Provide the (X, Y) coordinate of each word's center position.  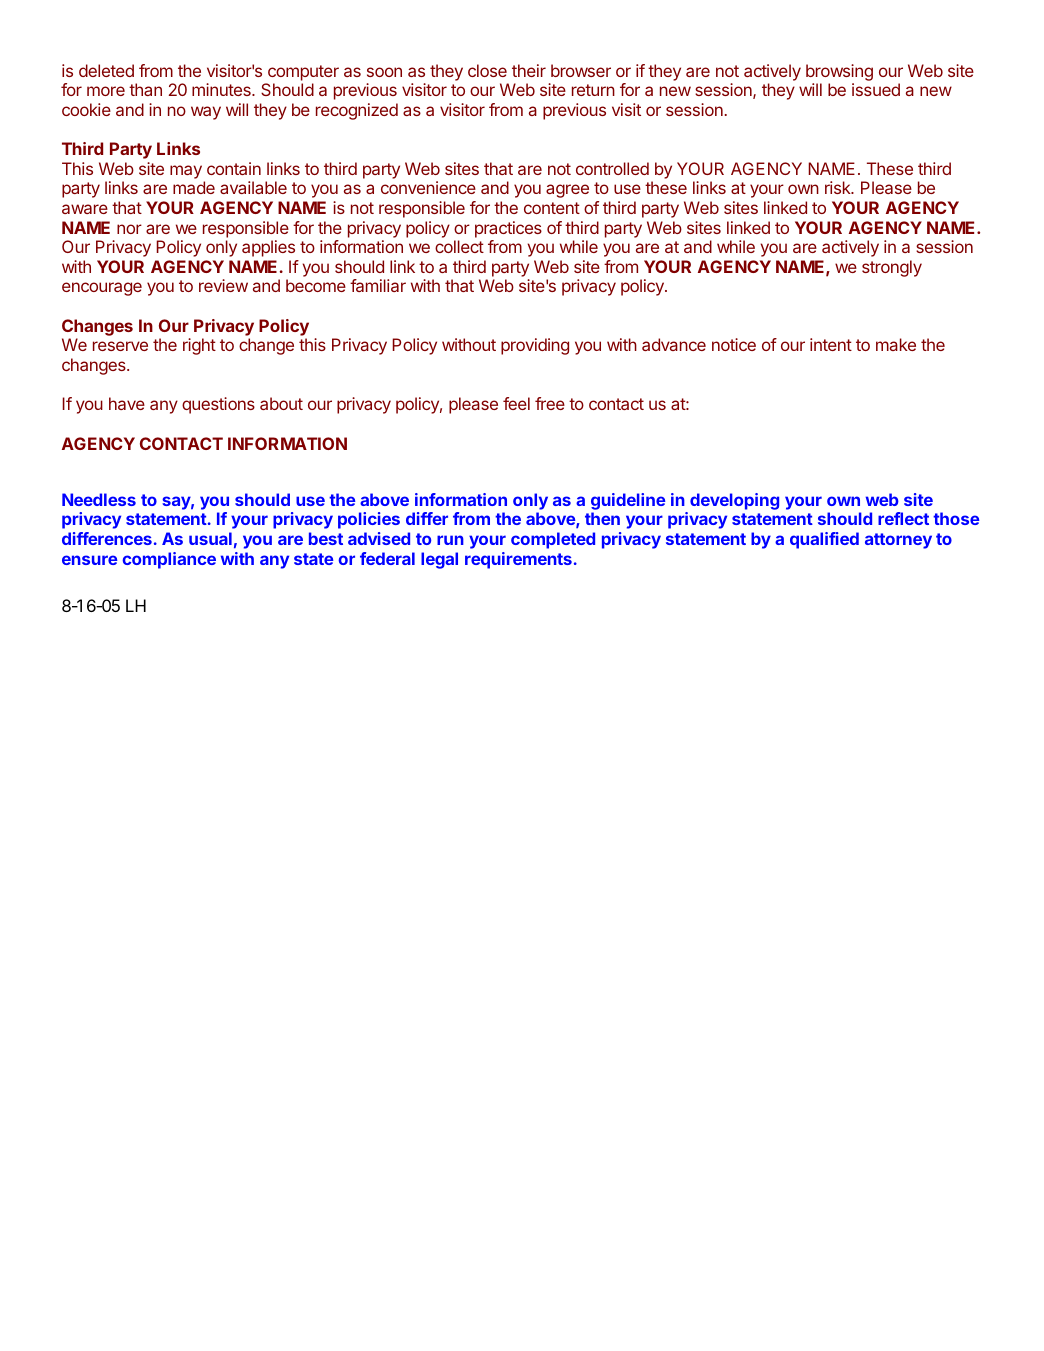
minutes (222, 89)
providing (535, 346)
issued (876, 89)
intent (831, 344)
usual (210, 538)
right (199, 346)
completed (553, 540)
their (529, 70)
